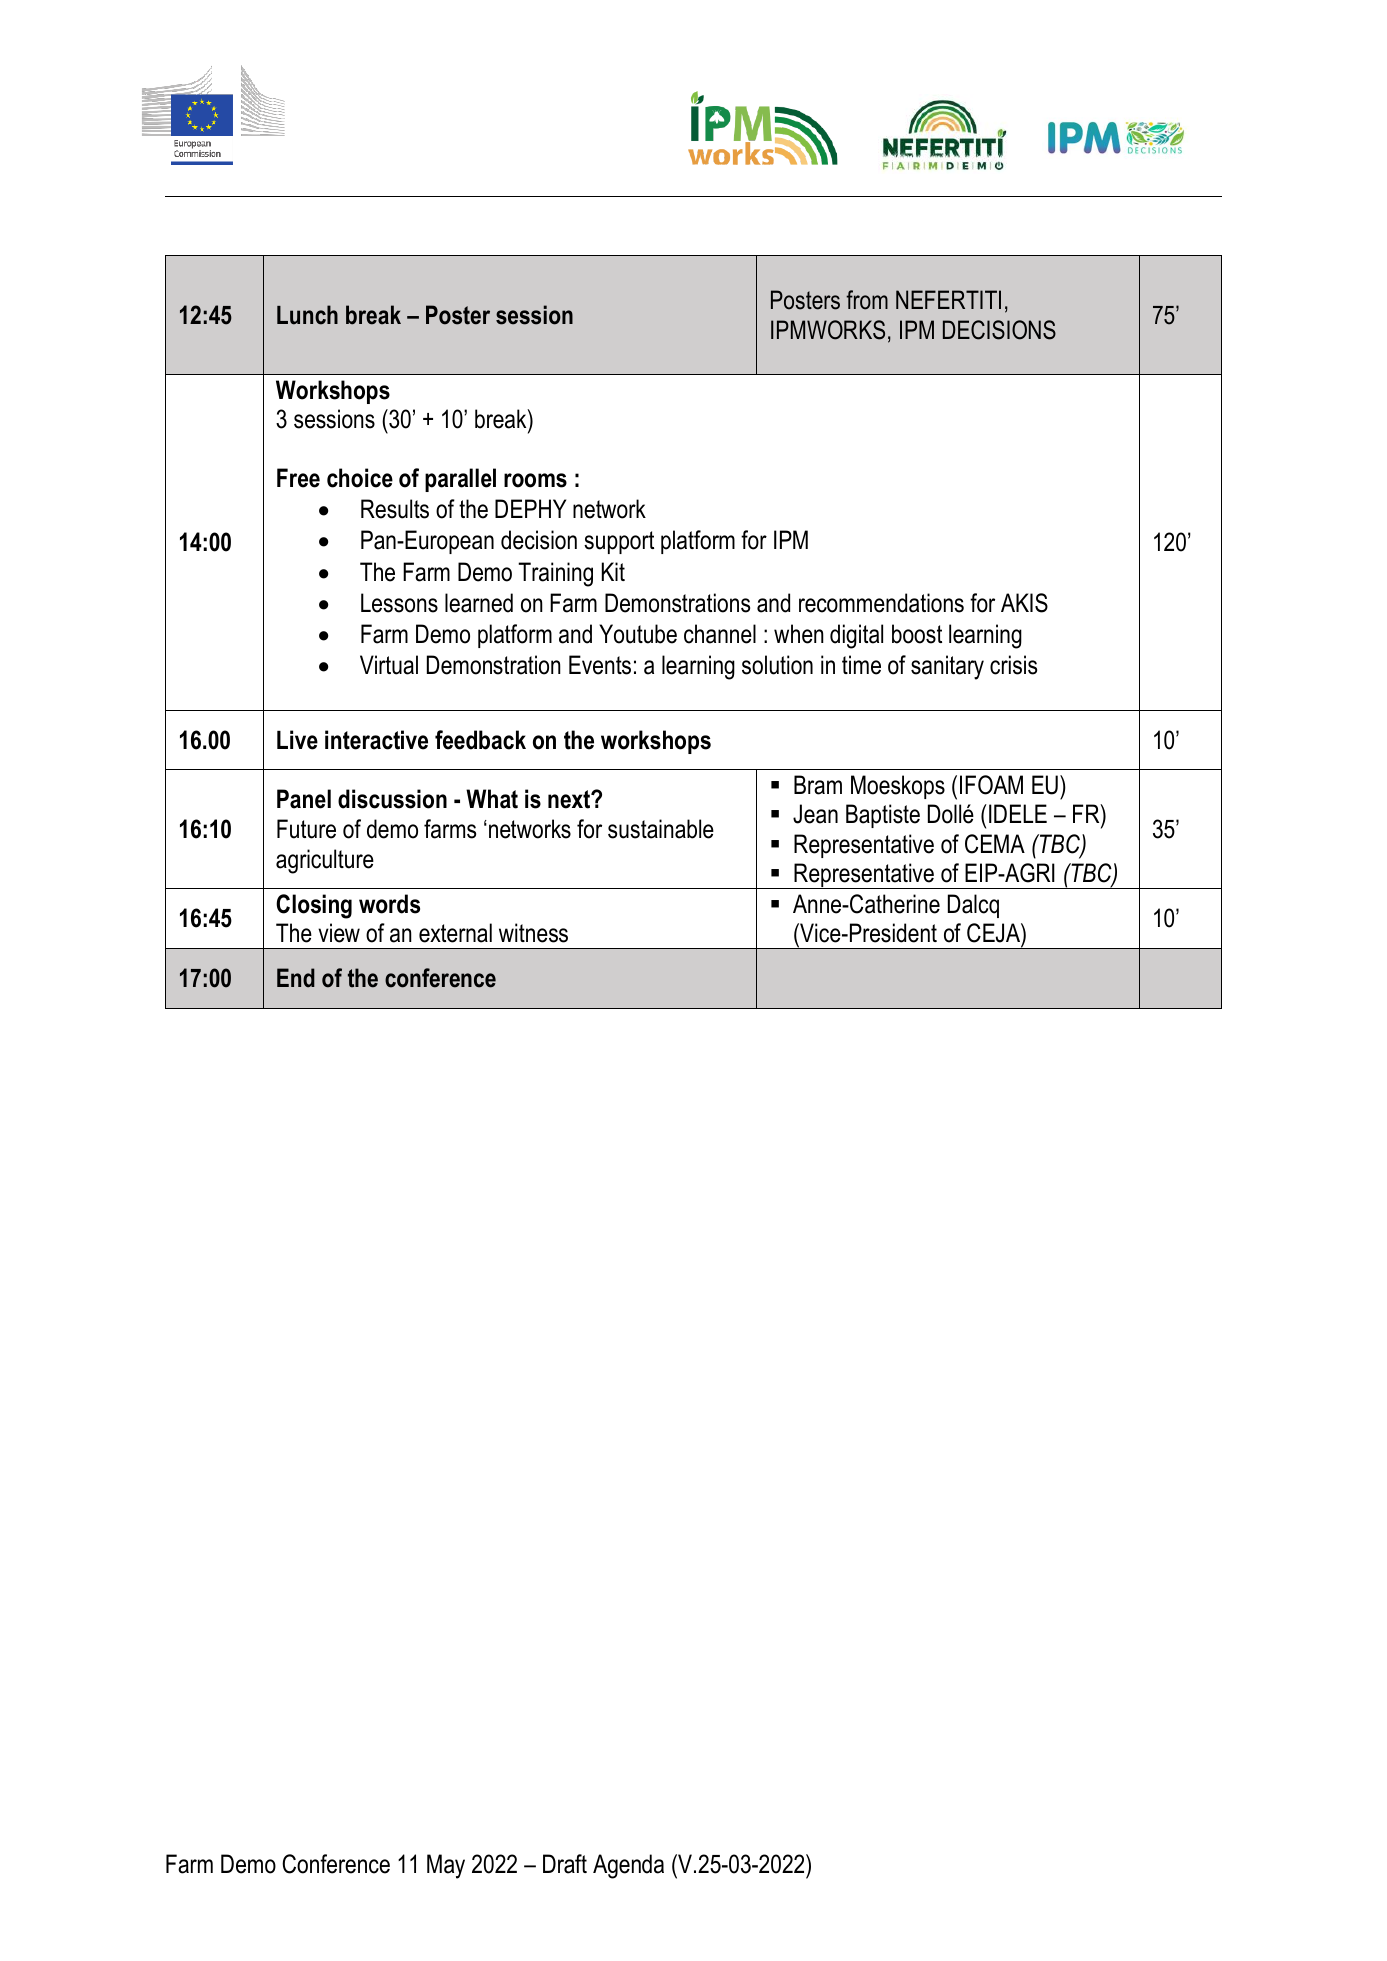 This screenshot has height=1961, width=1387. Describe the element at coordinates (339, 933) in the screenshot. I see `view` at that location.
